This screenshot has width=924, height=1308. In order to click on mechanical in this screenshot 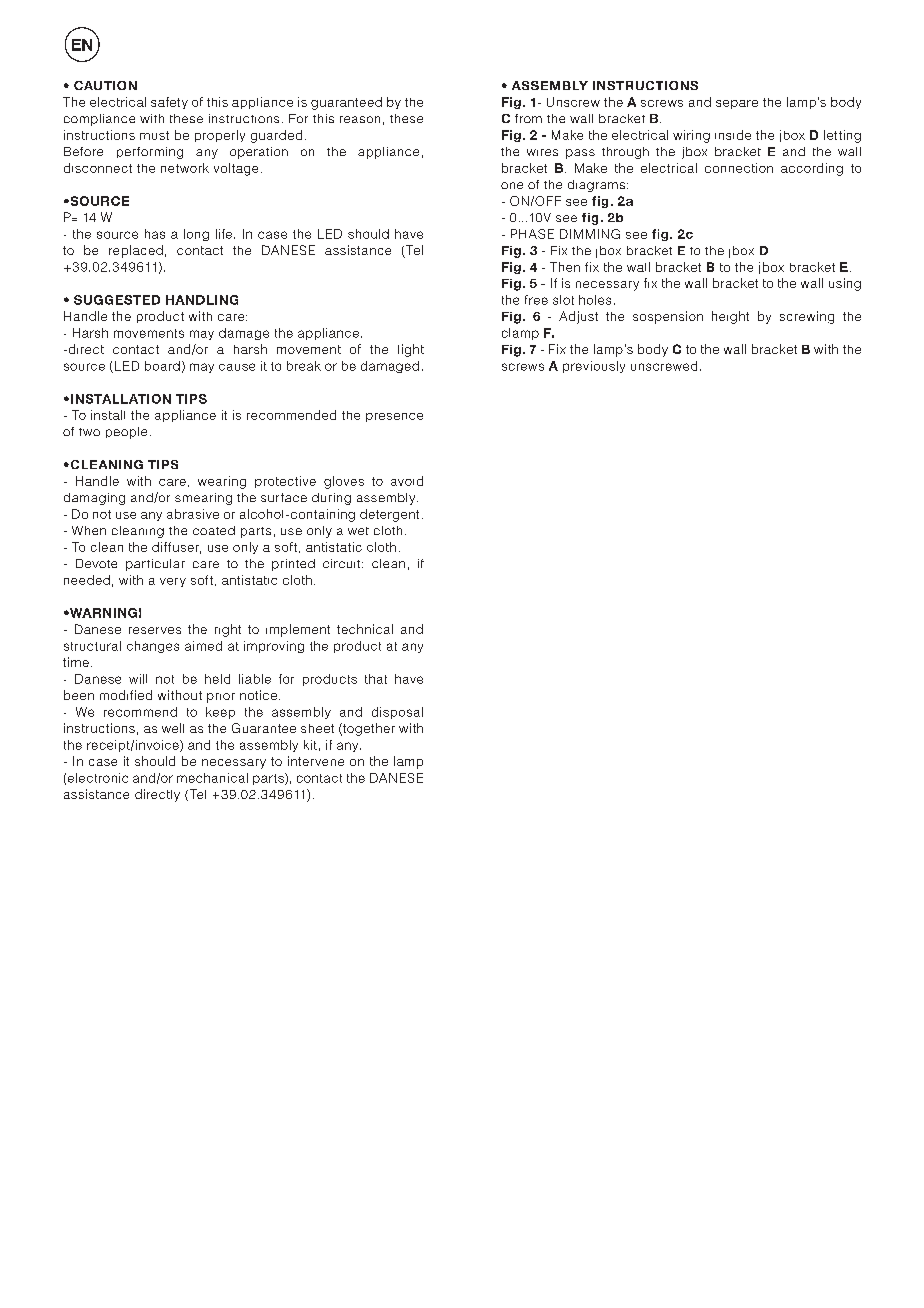, I will do `click(212, 778)`.
